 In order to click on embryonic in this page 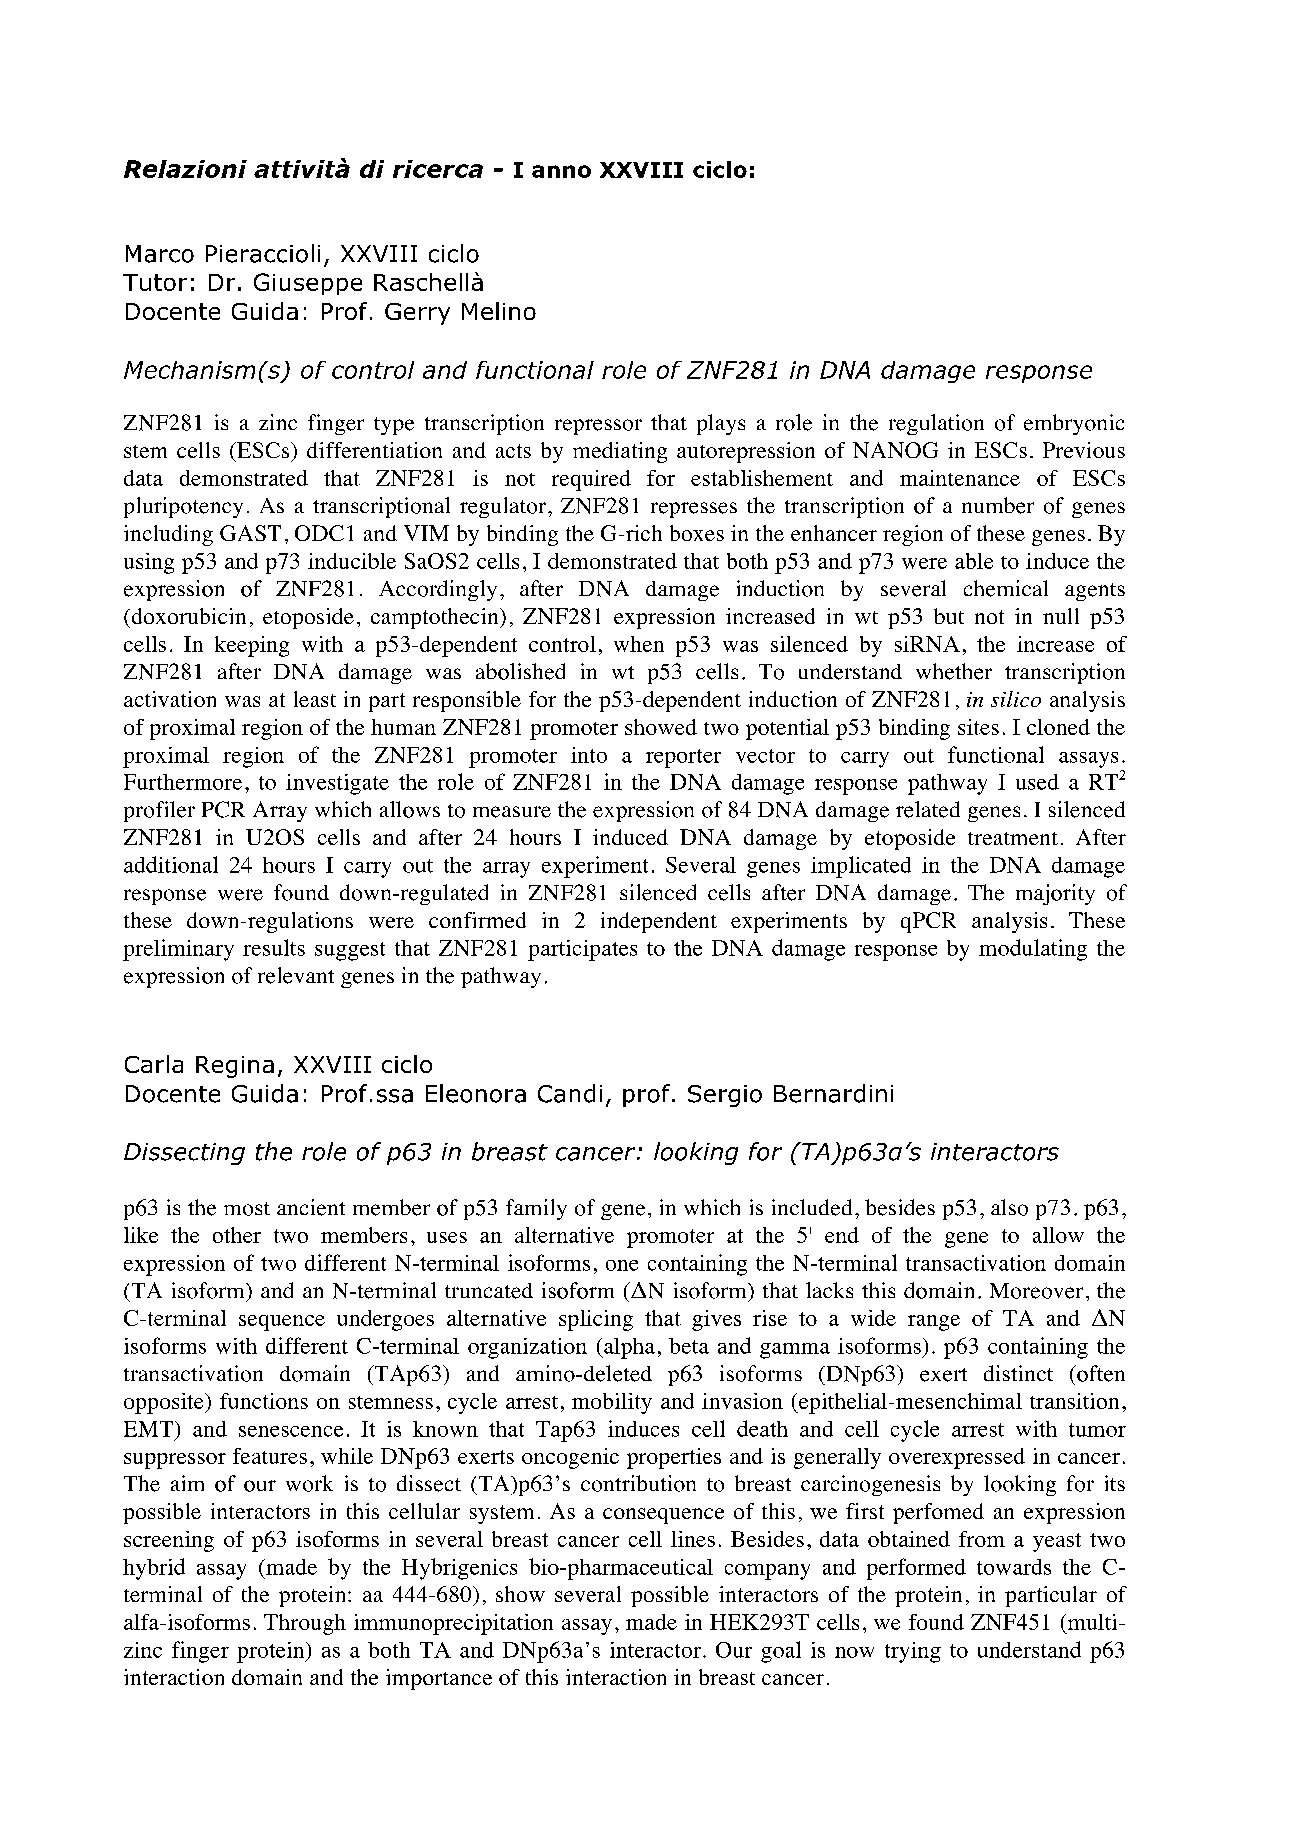, I will do `click(1074, 424)`.
